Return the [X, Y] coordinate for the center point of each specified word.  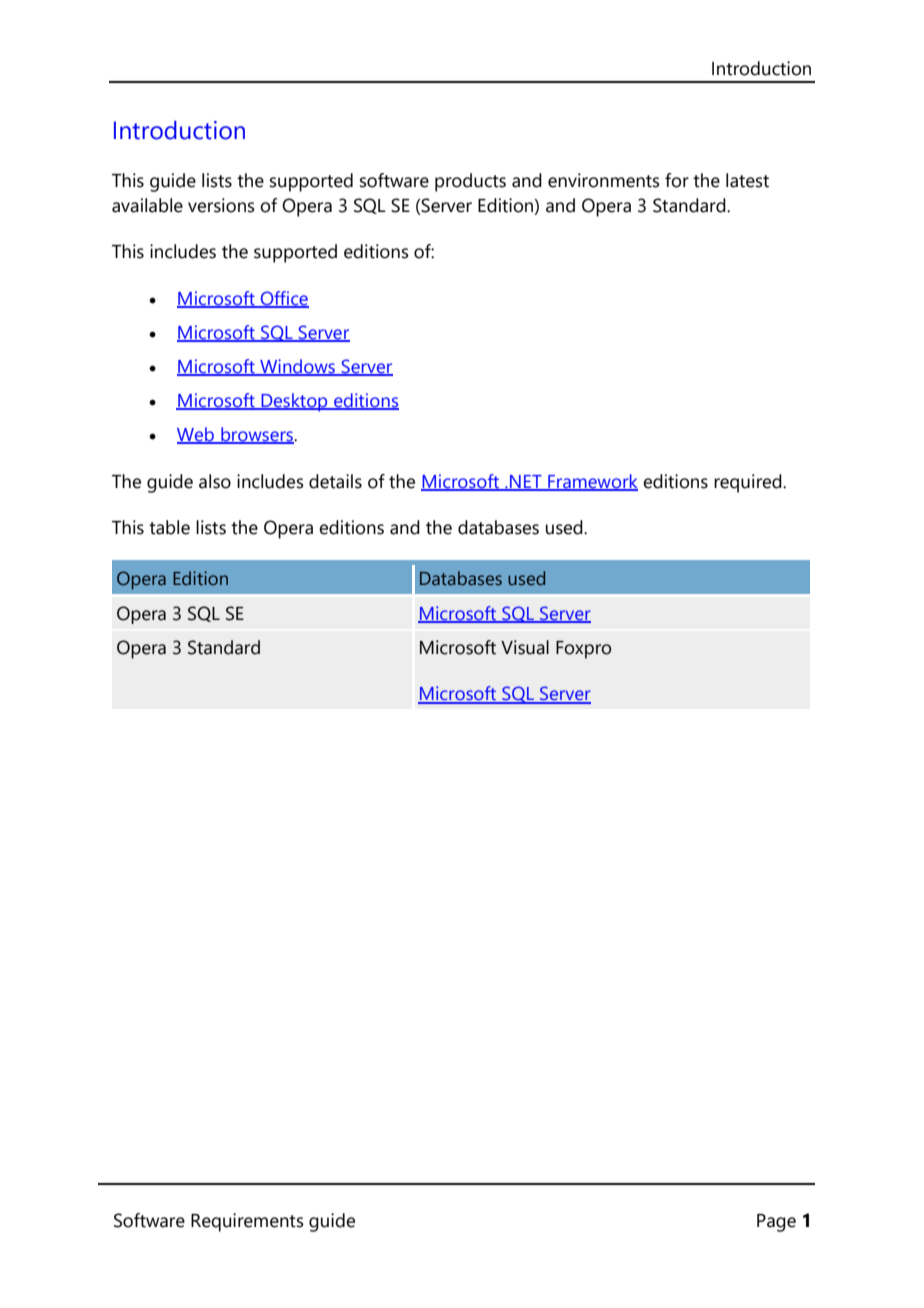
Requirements [247, 1222]
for [677, 180]
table [169, 527]
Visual [525, 647]
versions [221, 205]
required [749, 483]
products [470, 182]
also [215, 481]
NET [526, 482]
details [335, 481]
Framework [592, 482]
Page [776, 1223]
